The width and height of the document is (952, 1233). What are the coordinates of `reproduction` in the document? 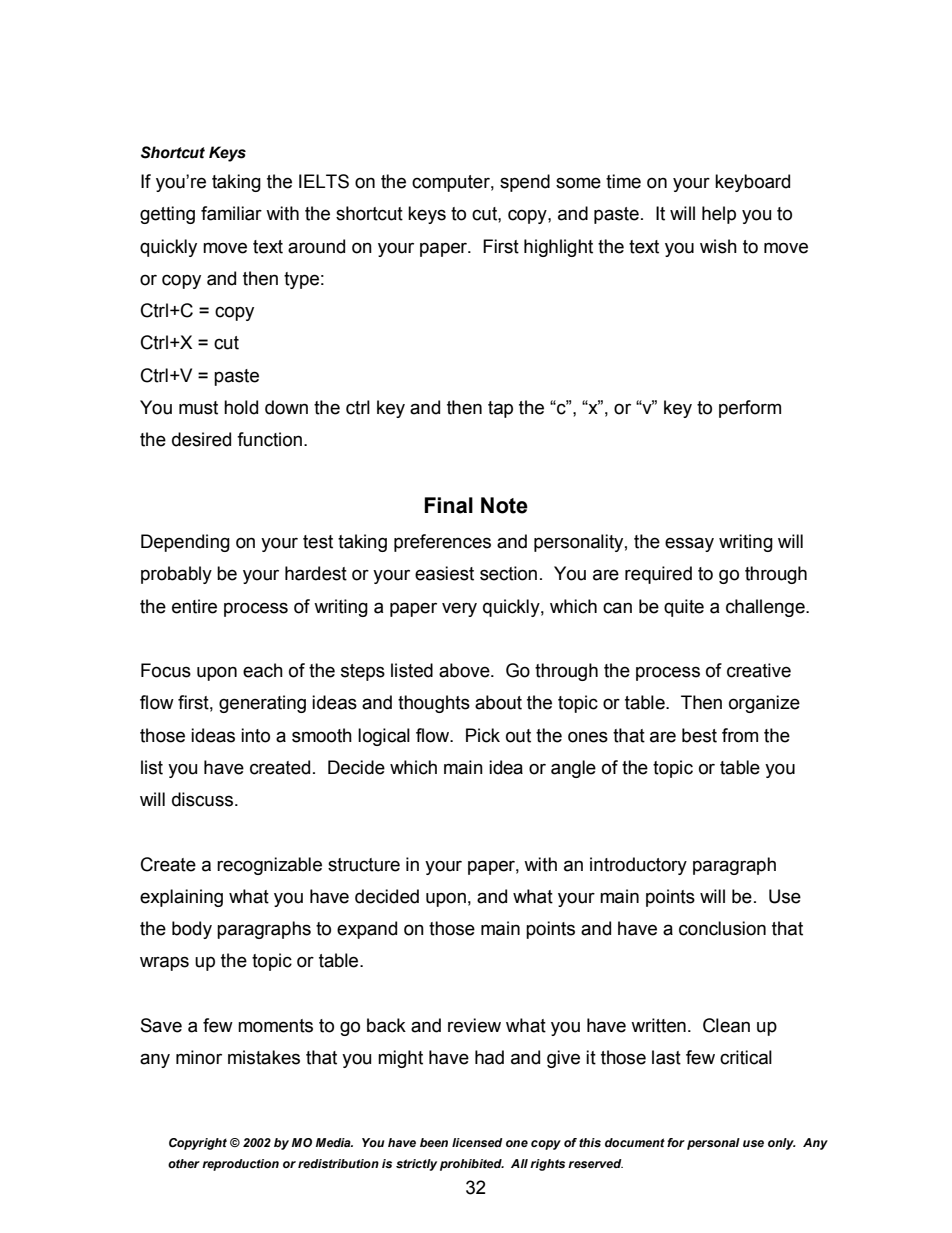 It's located at (240, 1165).
